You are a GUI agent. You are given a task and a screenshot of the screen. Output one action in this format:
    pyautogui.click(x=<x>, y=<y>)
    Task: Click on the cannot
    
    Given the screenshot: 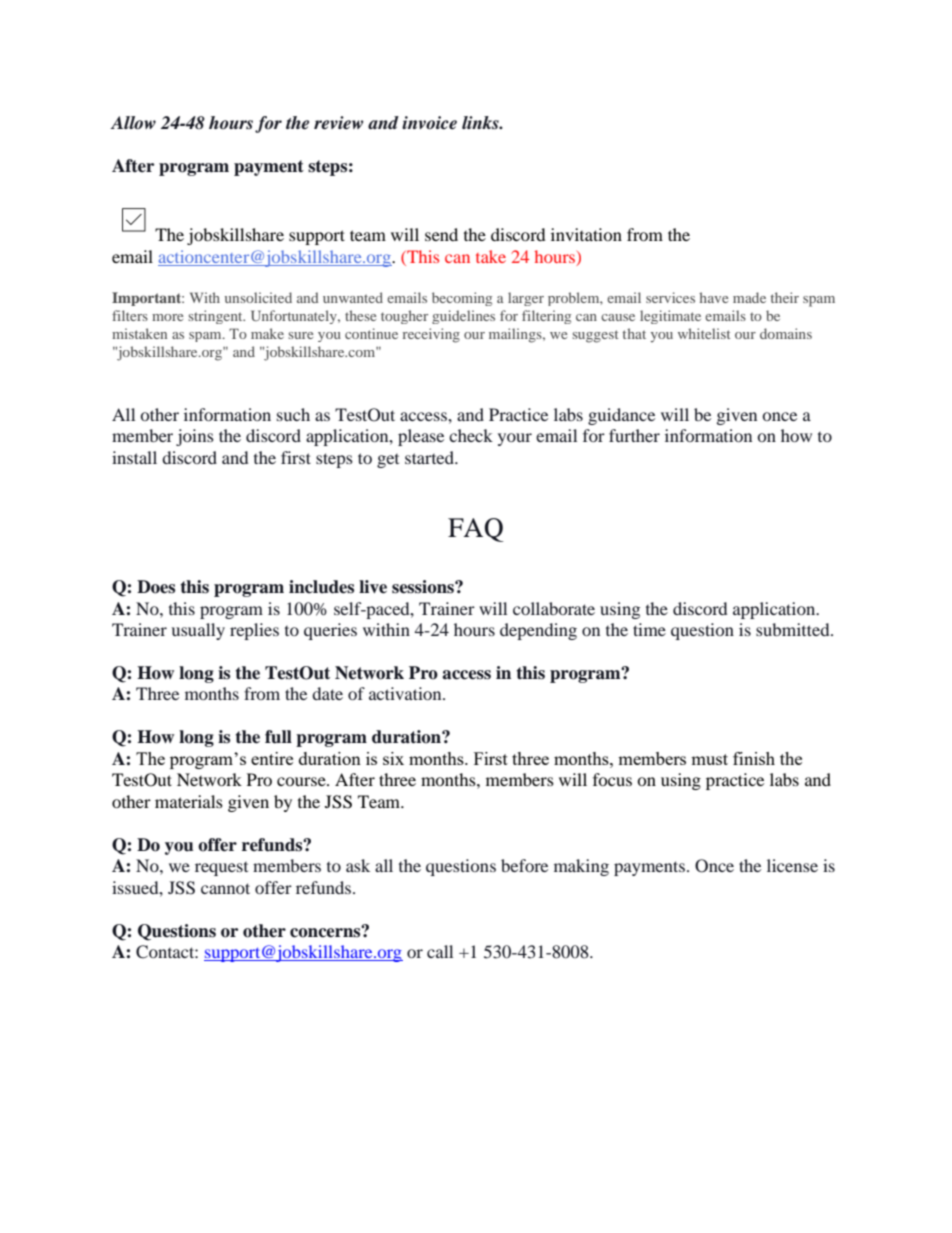 What is the action you would take?
    pyautogui.click(x=225, y=888)
